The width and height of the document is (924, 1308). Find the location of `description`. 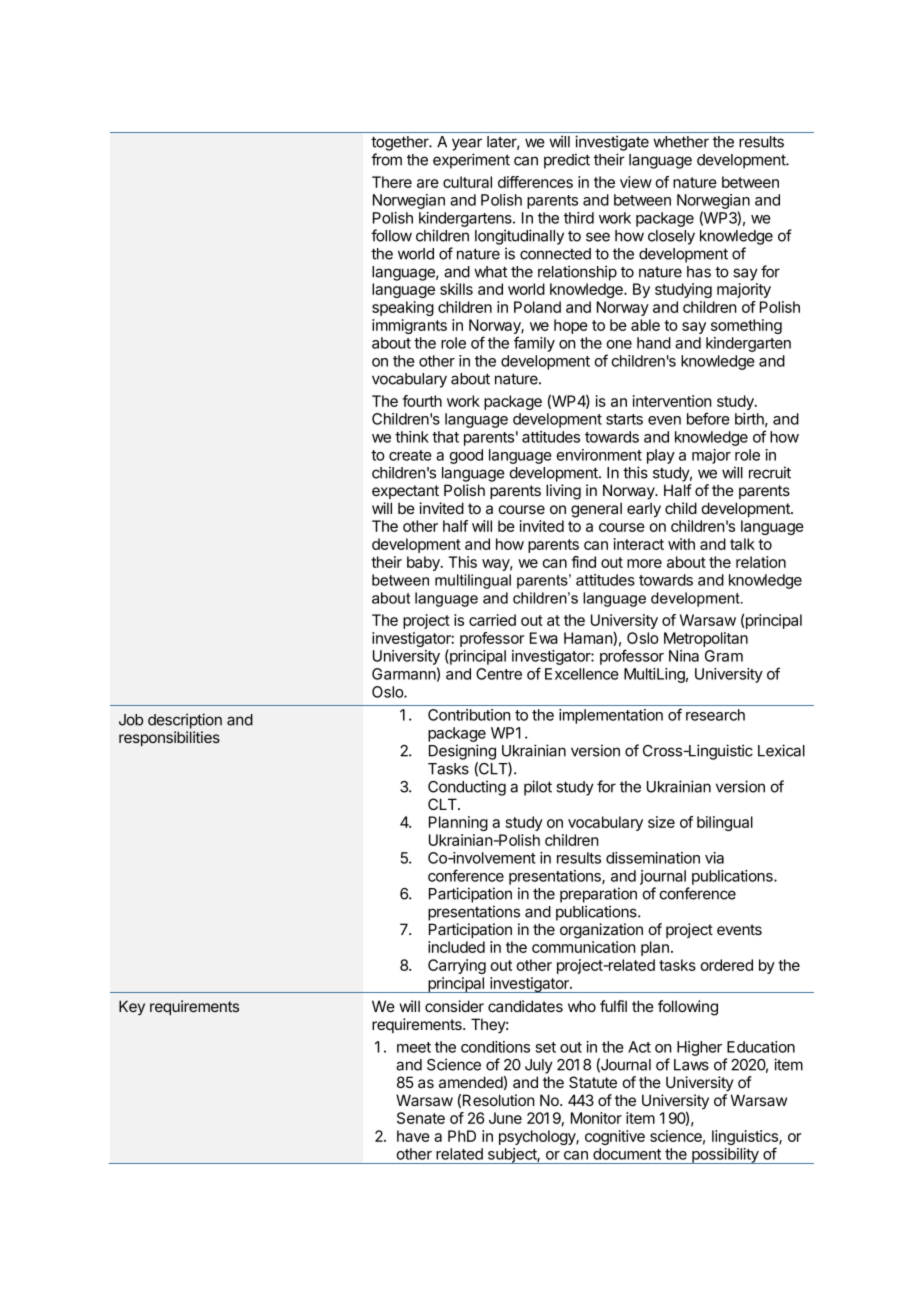

description is located at coordinates (185, 721).
